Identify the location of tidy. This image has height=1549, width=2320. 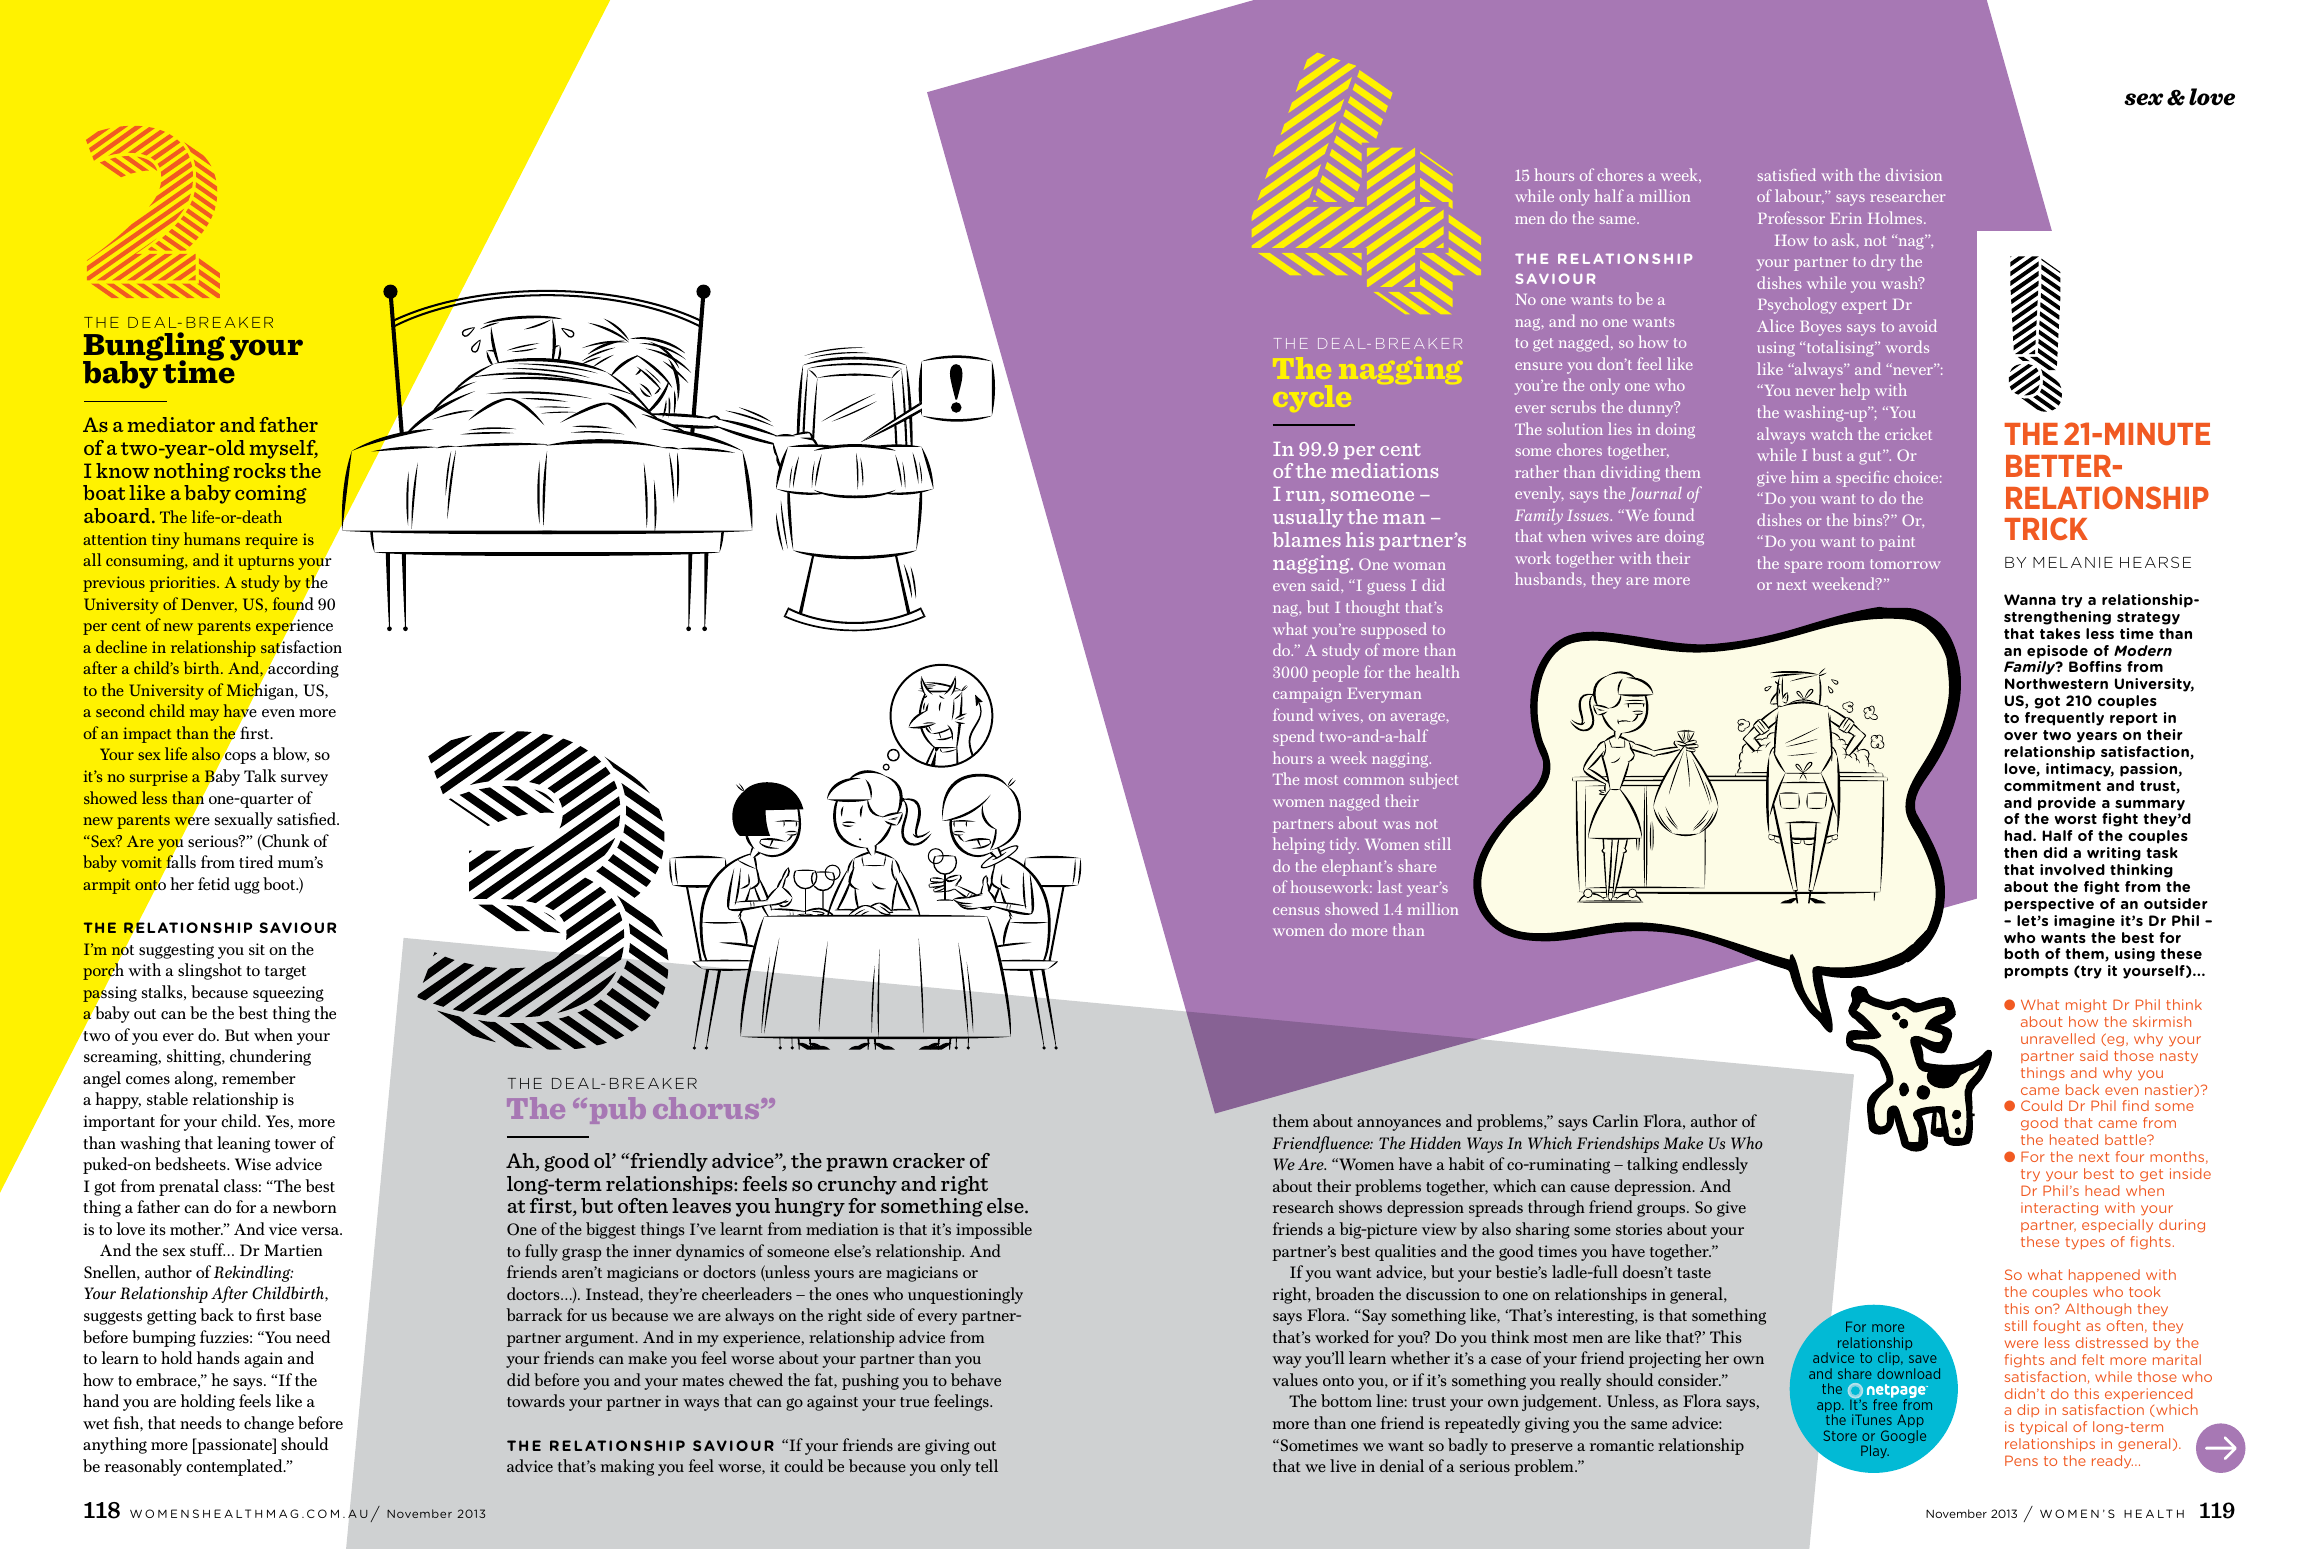
(1344, 845).
